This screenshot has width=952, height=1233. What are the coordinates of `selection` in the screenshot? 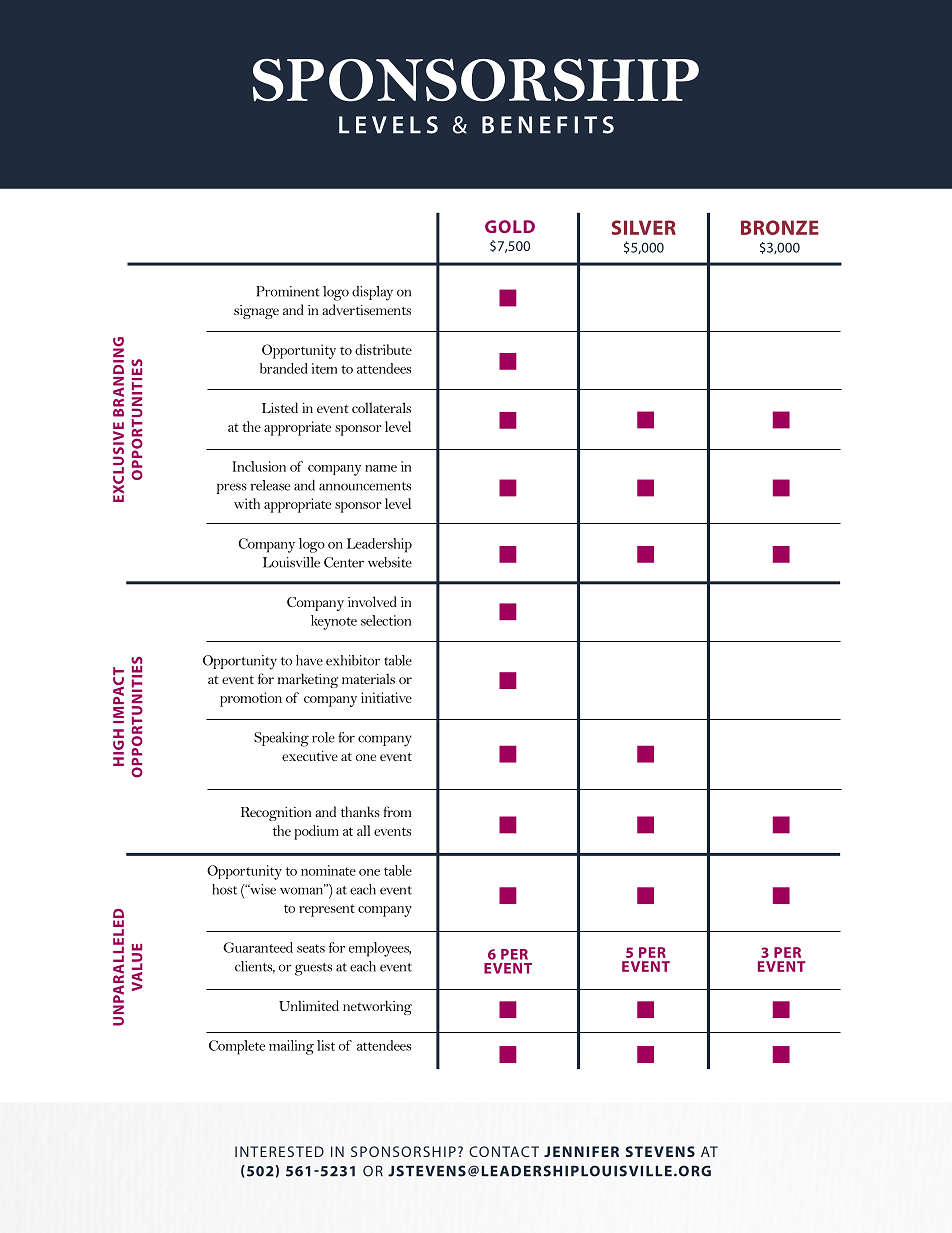 It's located at (386, 620).
